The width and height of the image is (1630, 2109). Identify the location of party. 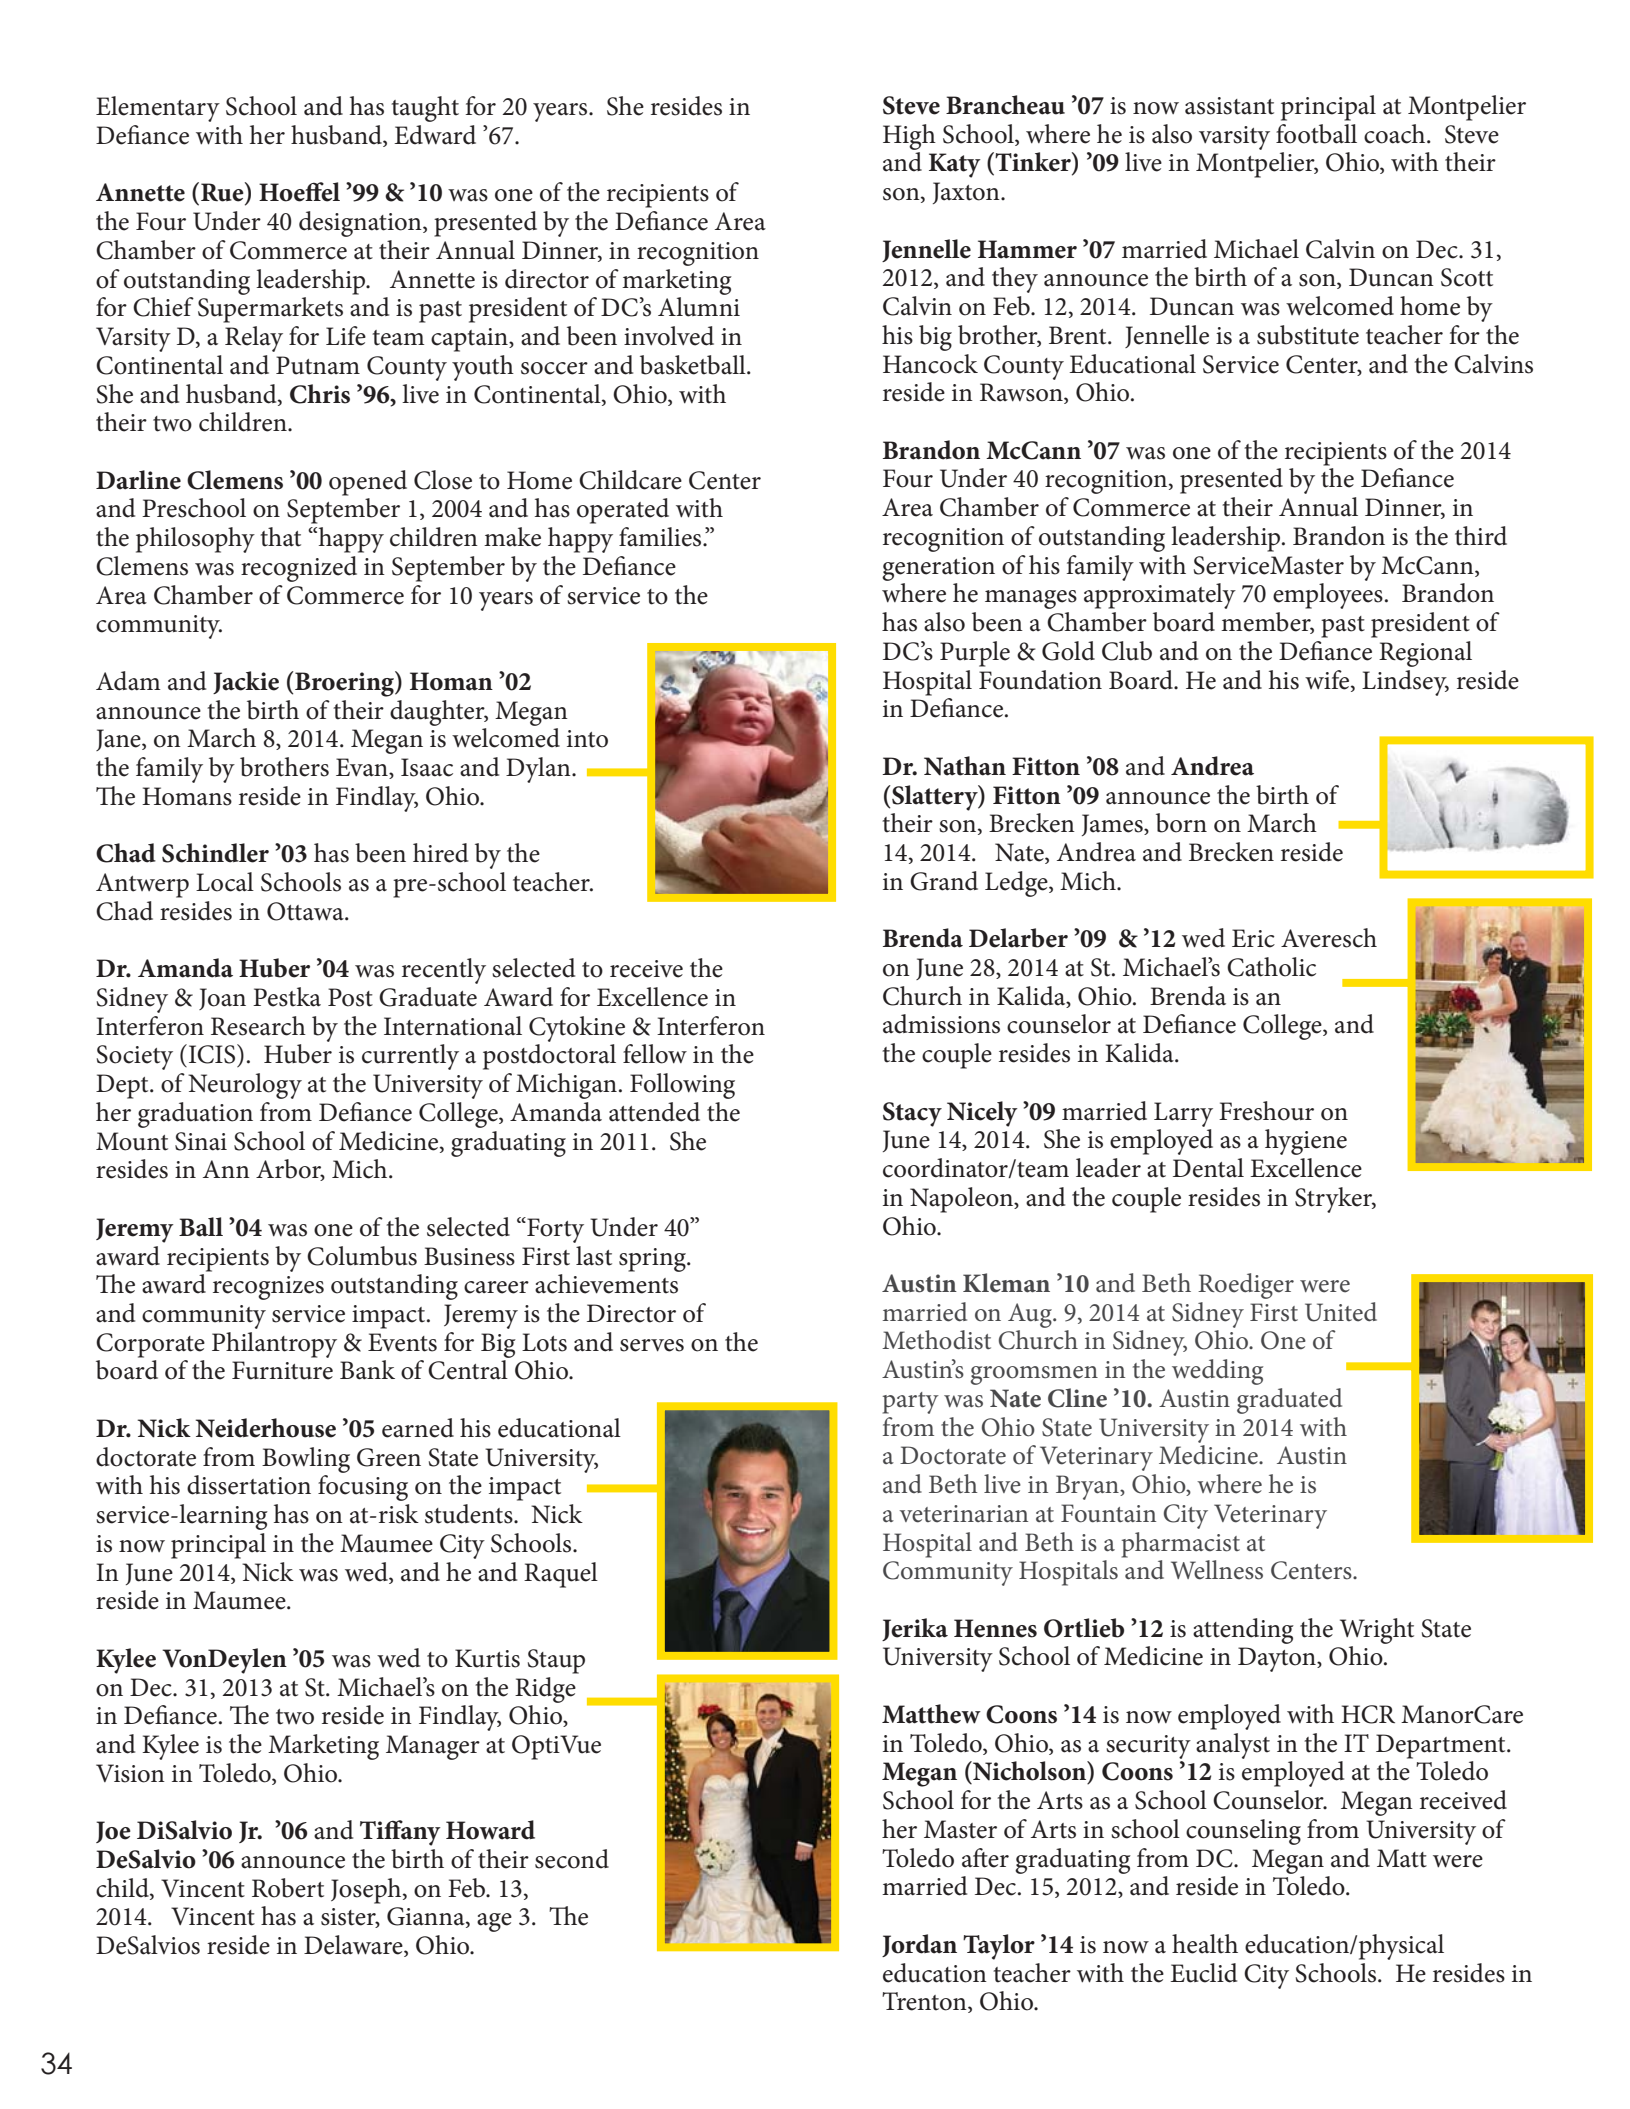
(911, 1403).
